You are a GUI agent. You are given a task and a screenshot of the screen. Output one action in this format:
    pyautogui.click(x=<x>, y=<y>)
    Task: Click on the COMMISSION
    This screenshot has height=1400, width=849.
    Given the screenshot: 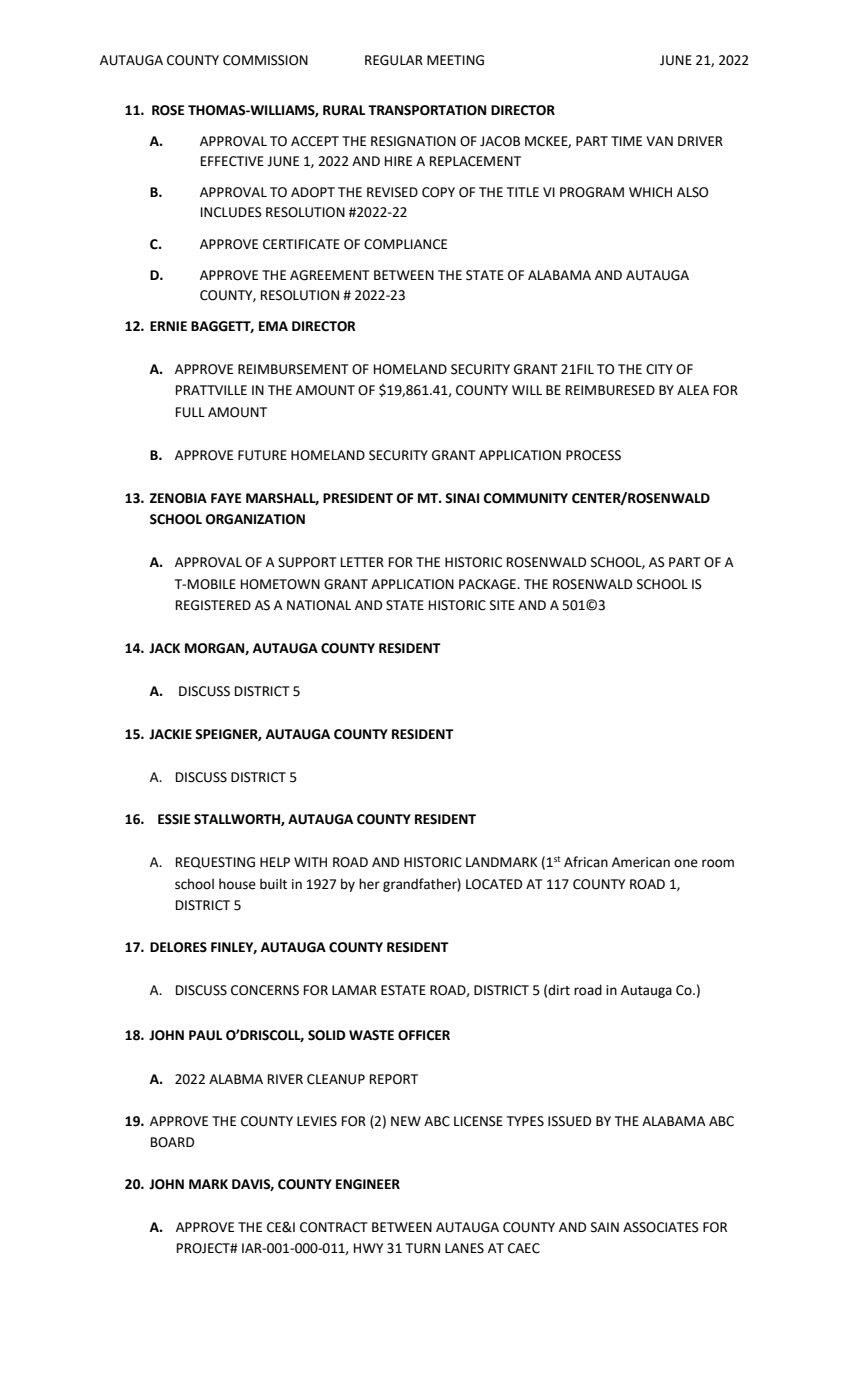 What is the action you would take?
    pyautogui.click(x=265, y=60)
